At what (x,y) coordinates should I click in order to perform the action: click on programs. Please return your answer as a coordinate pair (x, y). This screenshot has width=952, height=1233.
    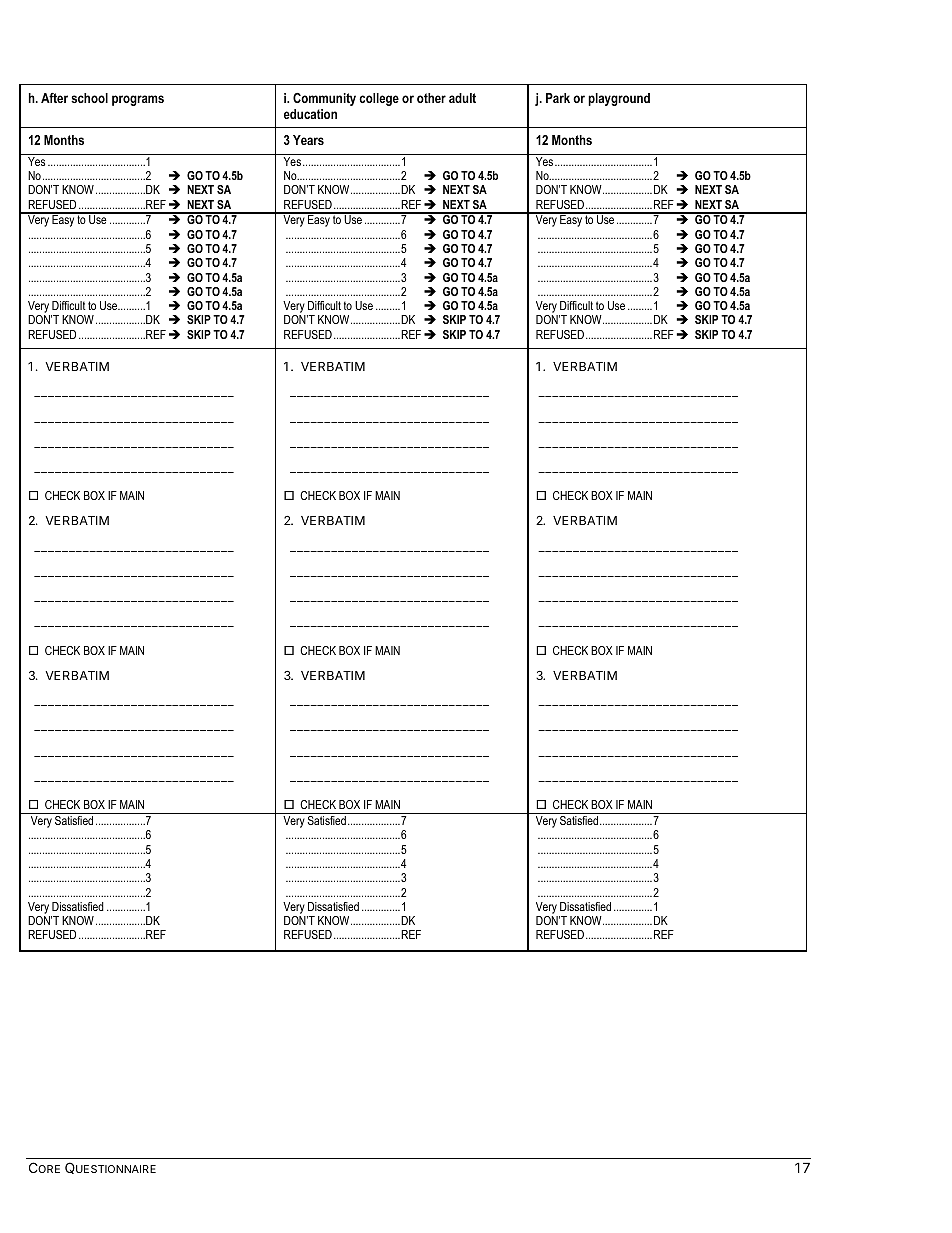
    Looking at the image, I should click on (138, 100).
